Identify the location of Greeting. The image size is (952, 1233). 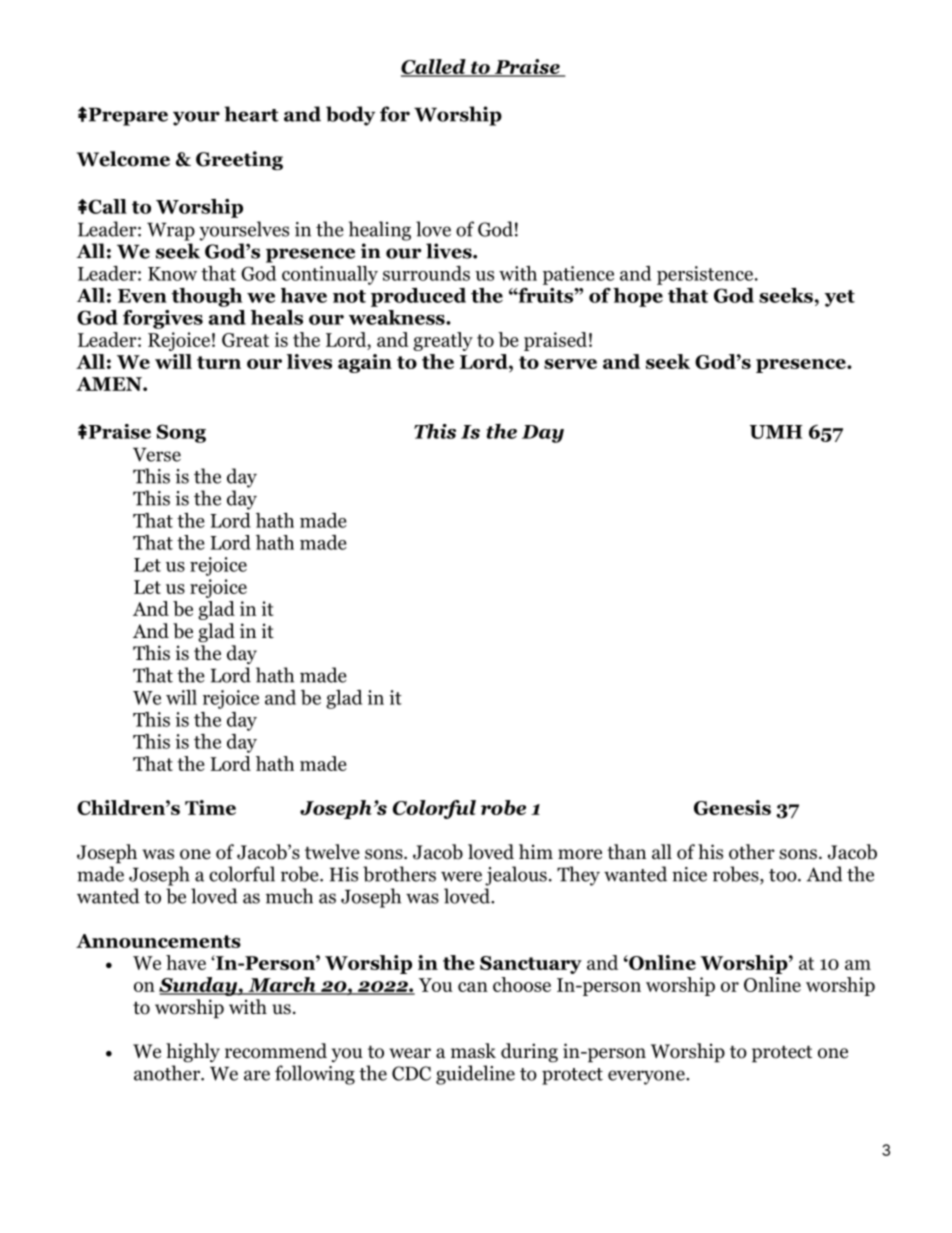
(239, 160).
